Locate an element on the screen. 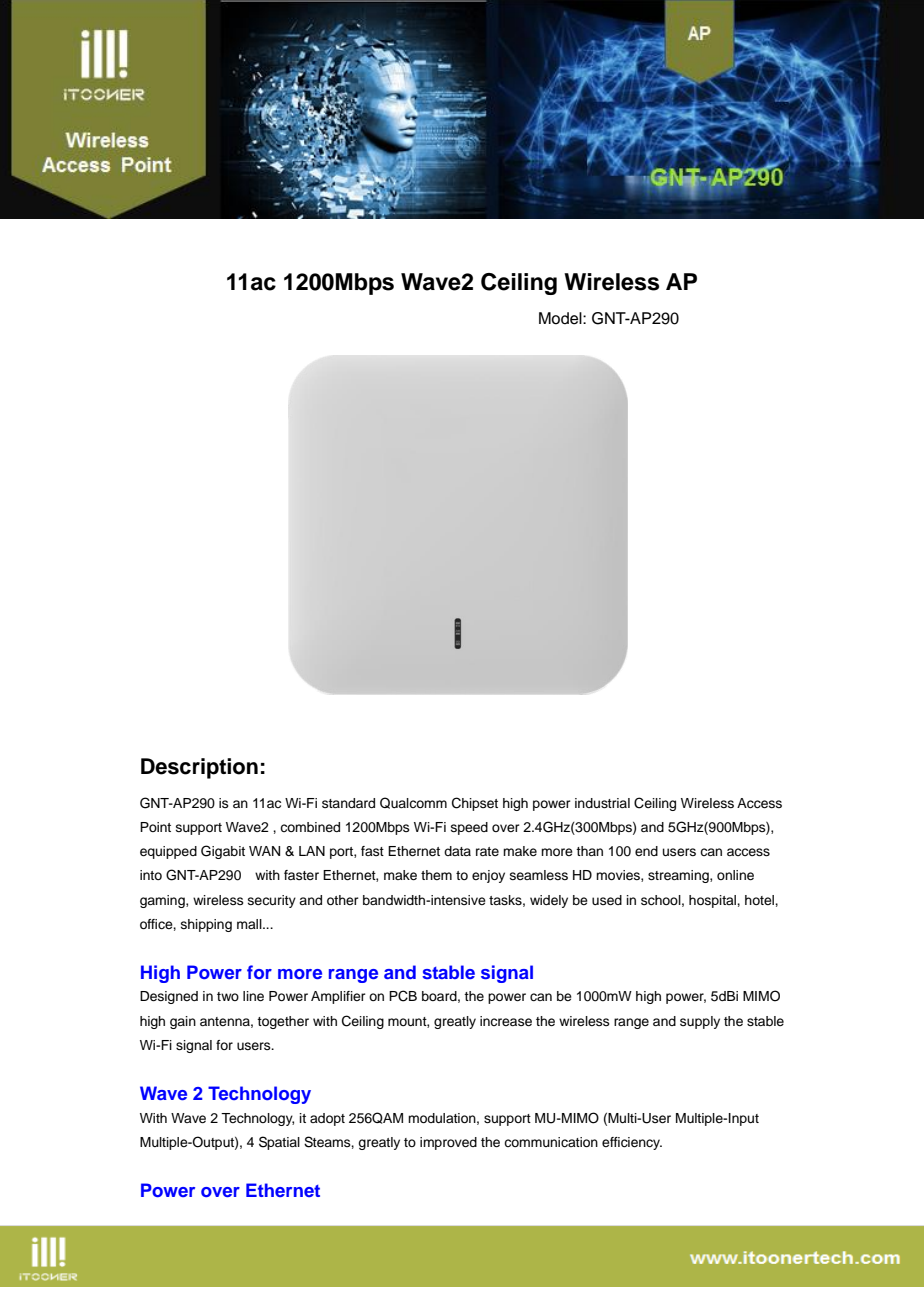 The width and height of the screenshot is (924, 1308). Chipset is located at coordinates (475, 804).
